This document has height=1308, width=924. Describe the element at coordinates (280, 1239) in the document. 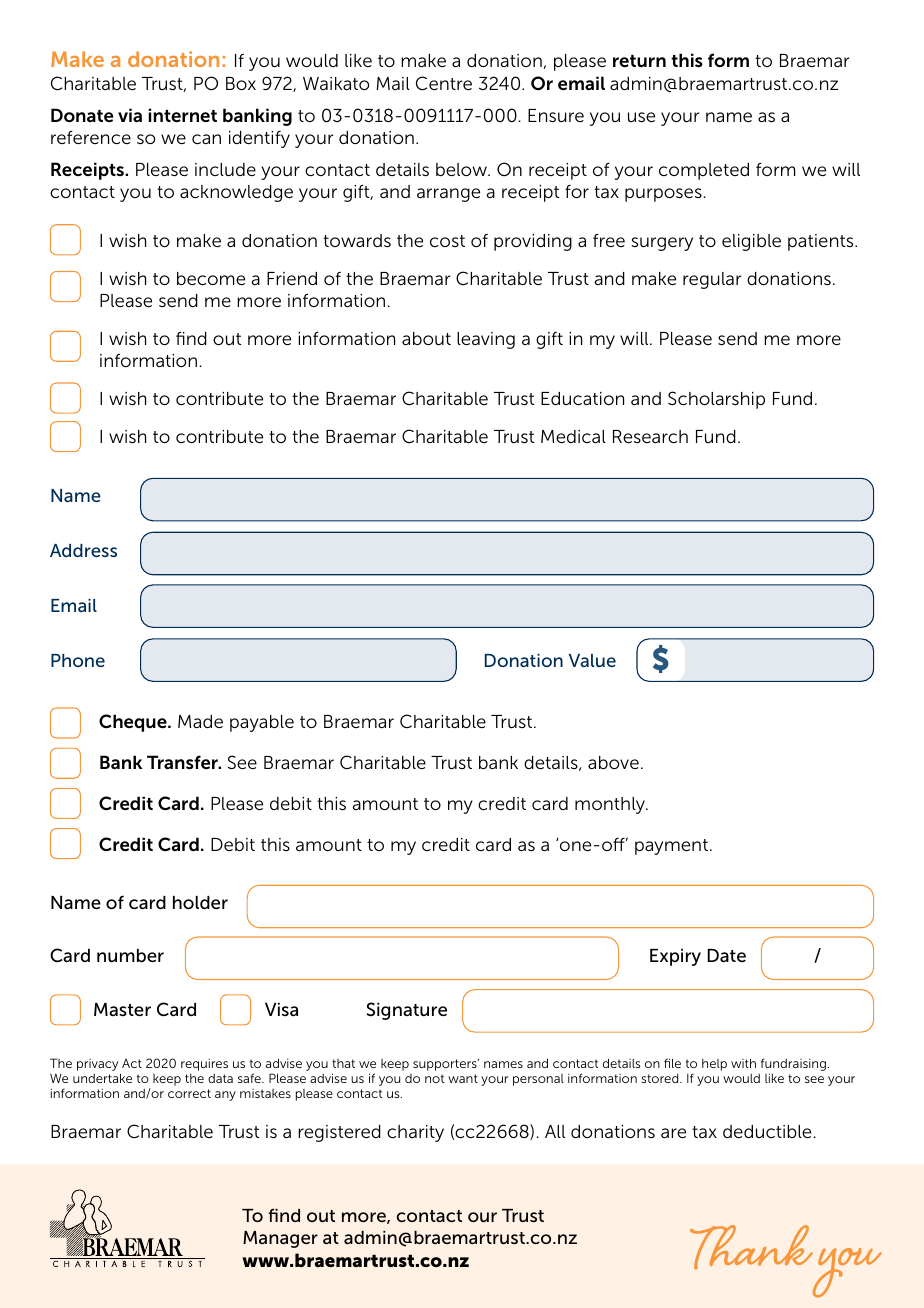

I see `Manager` at that location.
